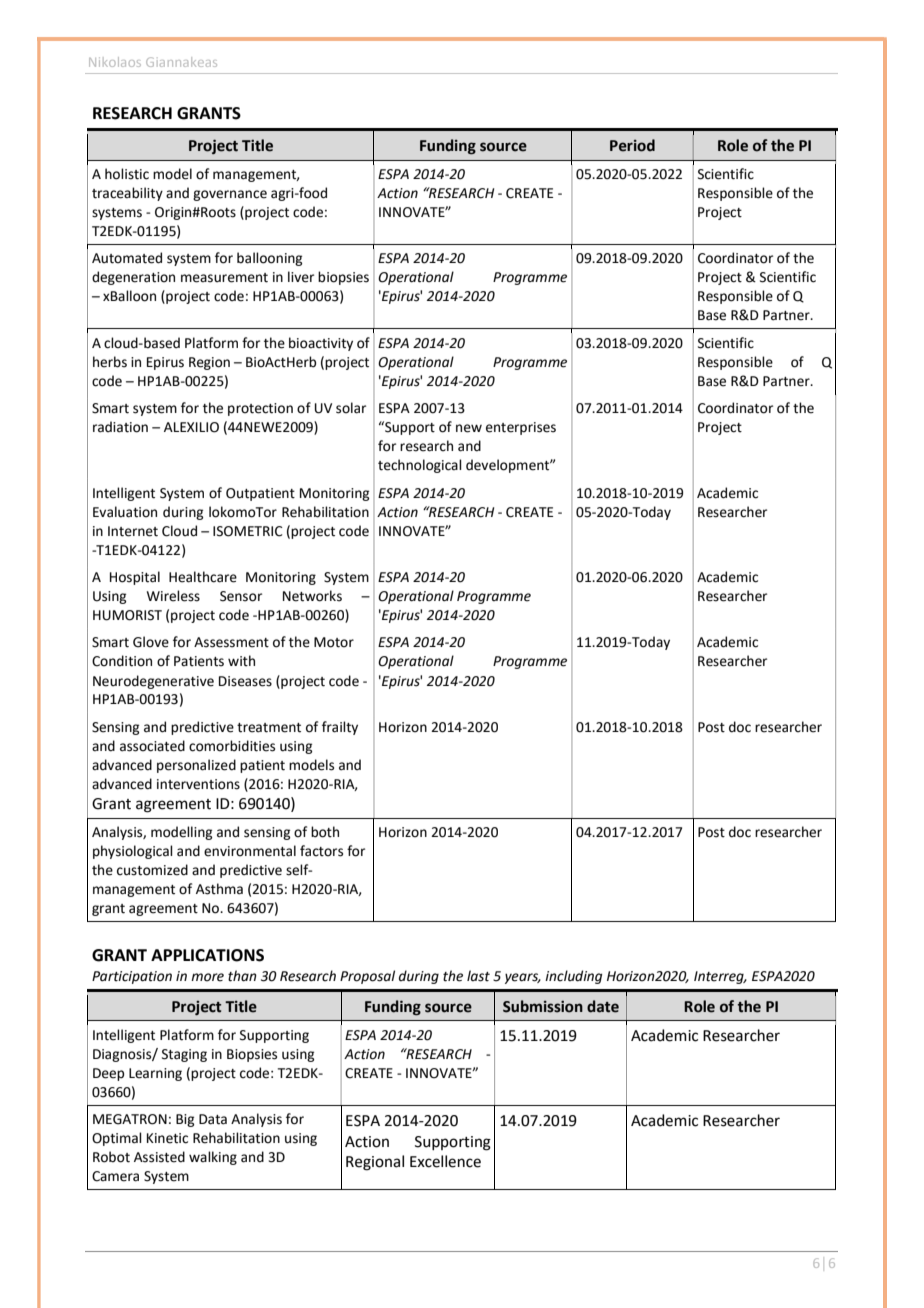 The width and height of the document is (924, 1308). What do you see at coordinates (521, 428) in the document?
I see `enterprises` at bounding box center [521, 428].
